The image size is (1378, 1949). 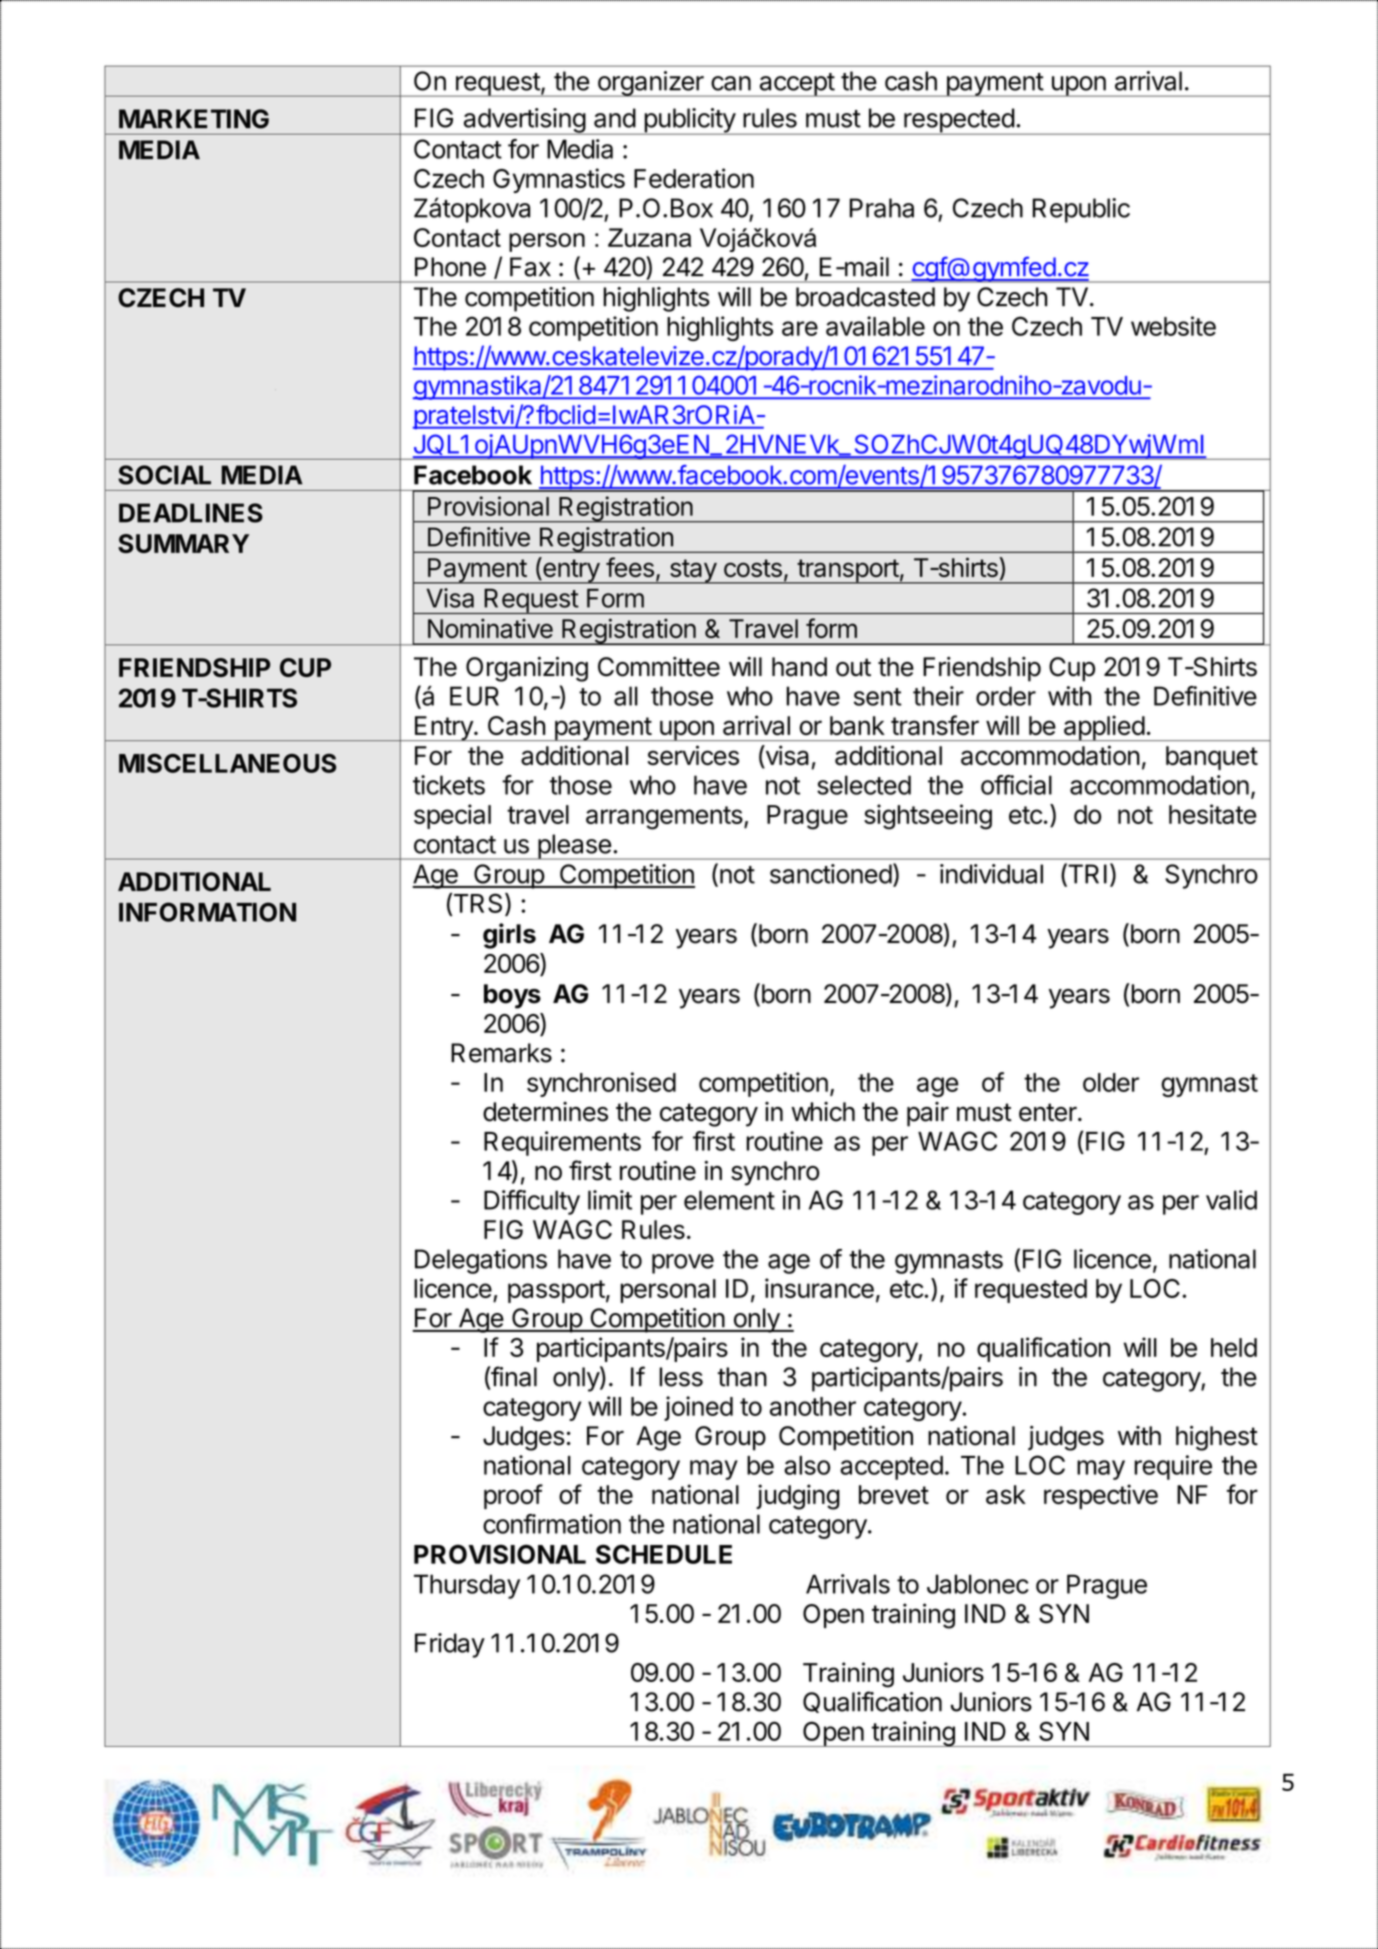 What do you see at coordinates (1101, 1496) in the screenshot?
I see `respective` at bounding box center [1101, 1496].
